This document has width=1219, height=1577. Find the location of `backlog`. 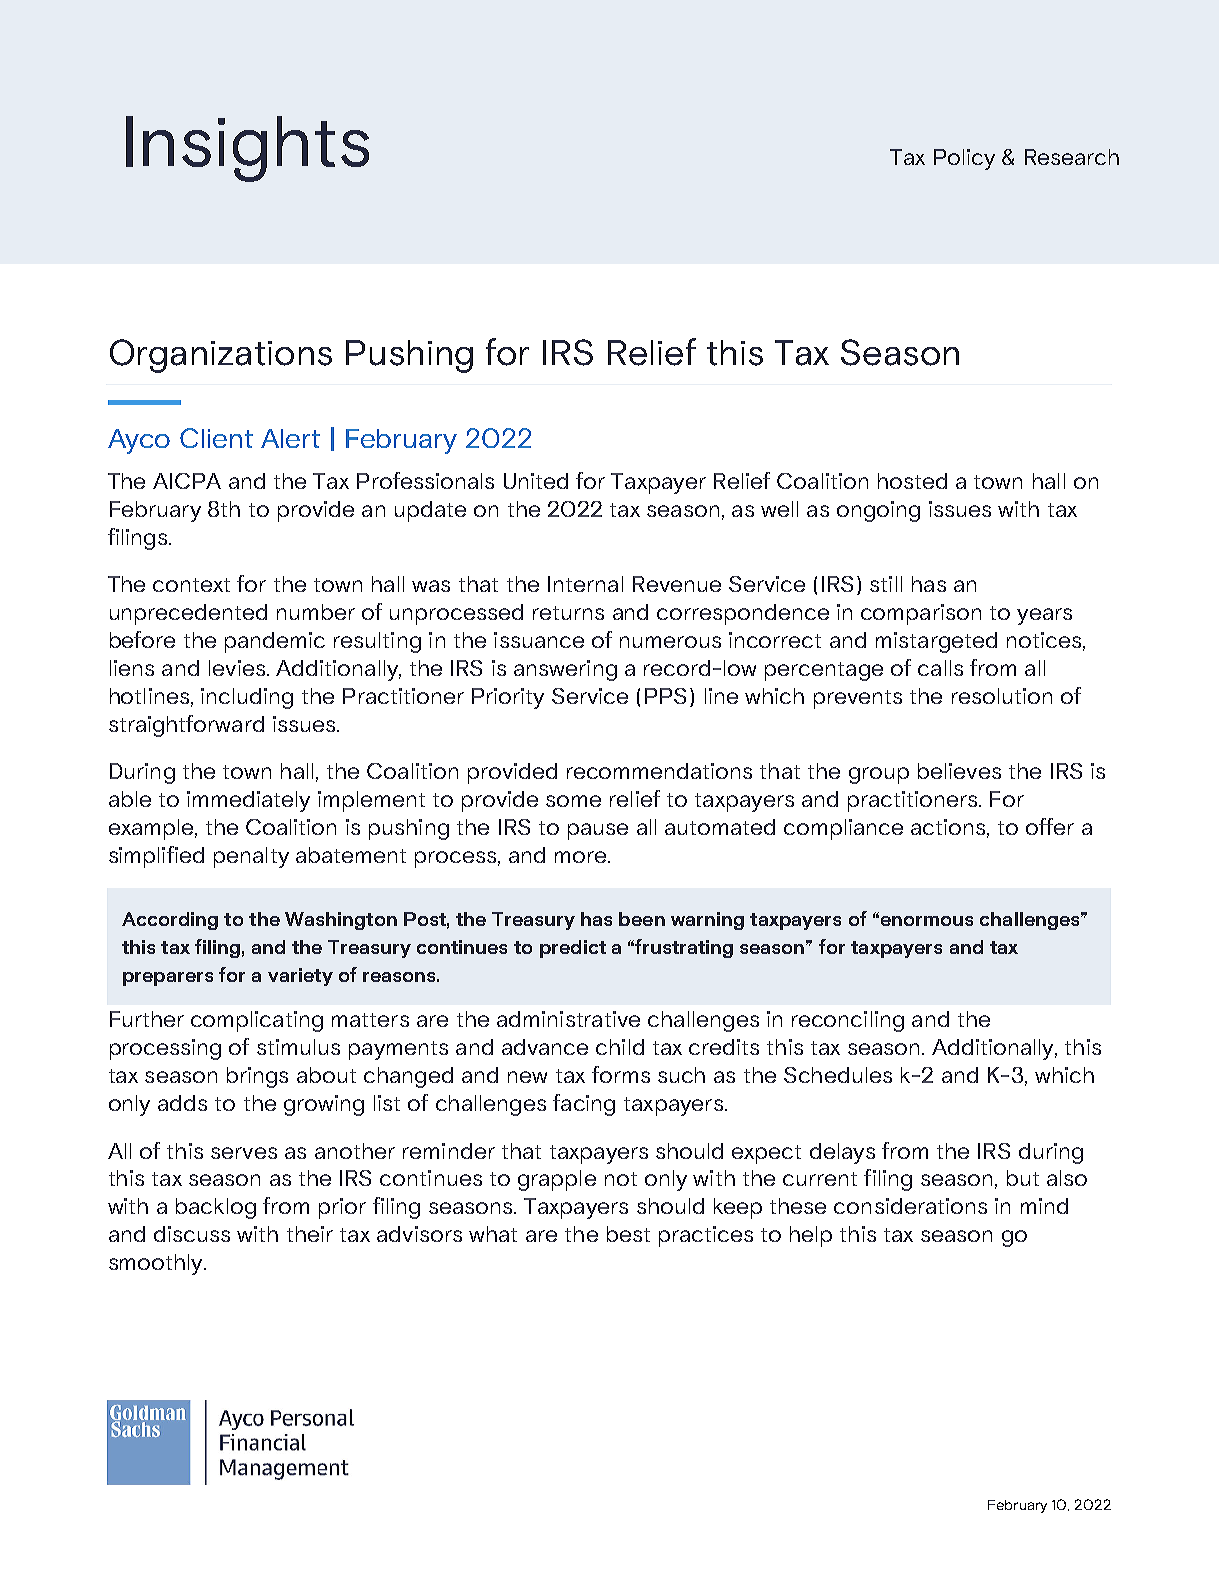

backlog is located at coordinates (216, 1208).
